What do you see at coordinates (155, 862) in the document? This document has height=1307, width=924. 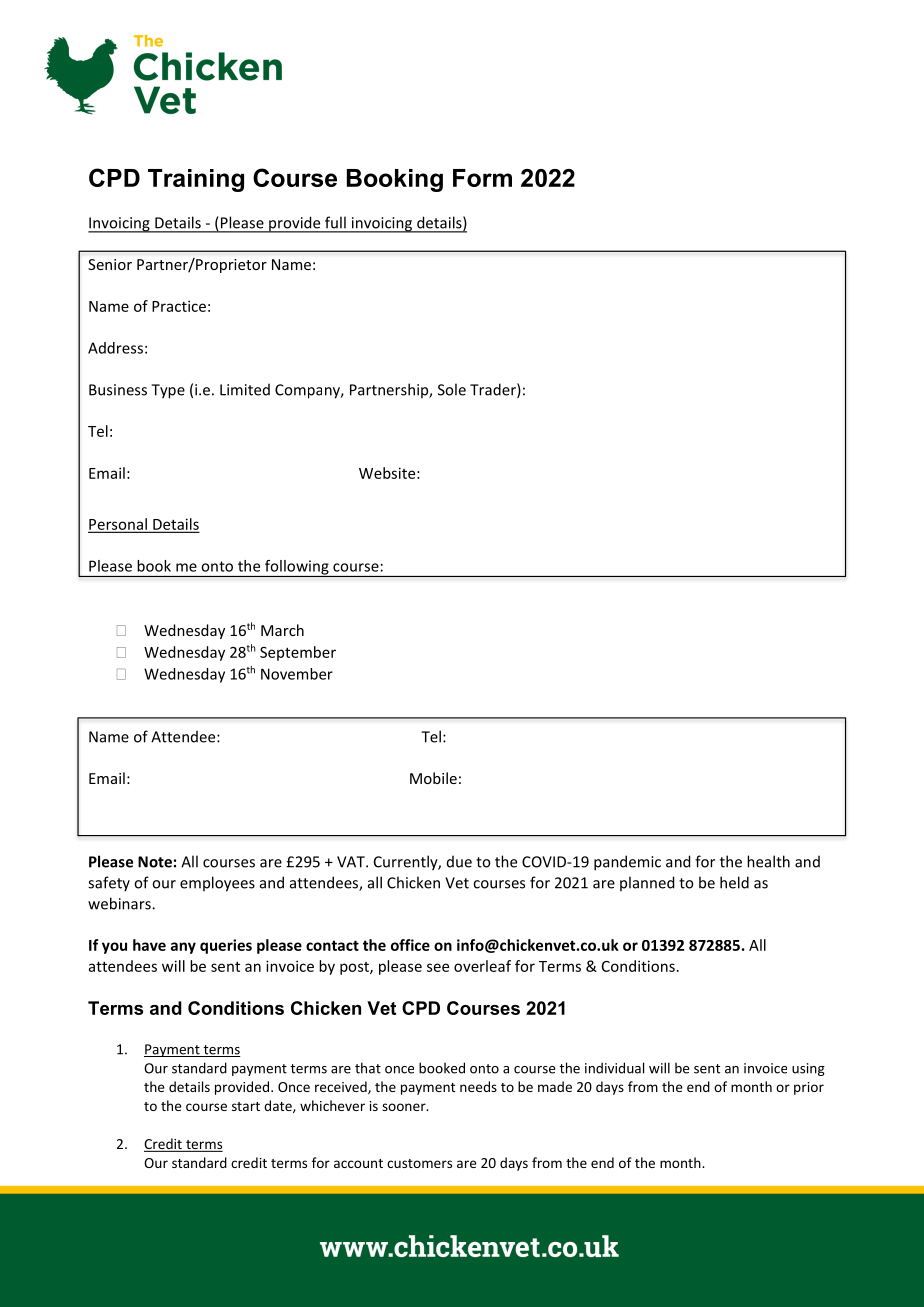 I see `Note` at bounding box center [155, 862].
